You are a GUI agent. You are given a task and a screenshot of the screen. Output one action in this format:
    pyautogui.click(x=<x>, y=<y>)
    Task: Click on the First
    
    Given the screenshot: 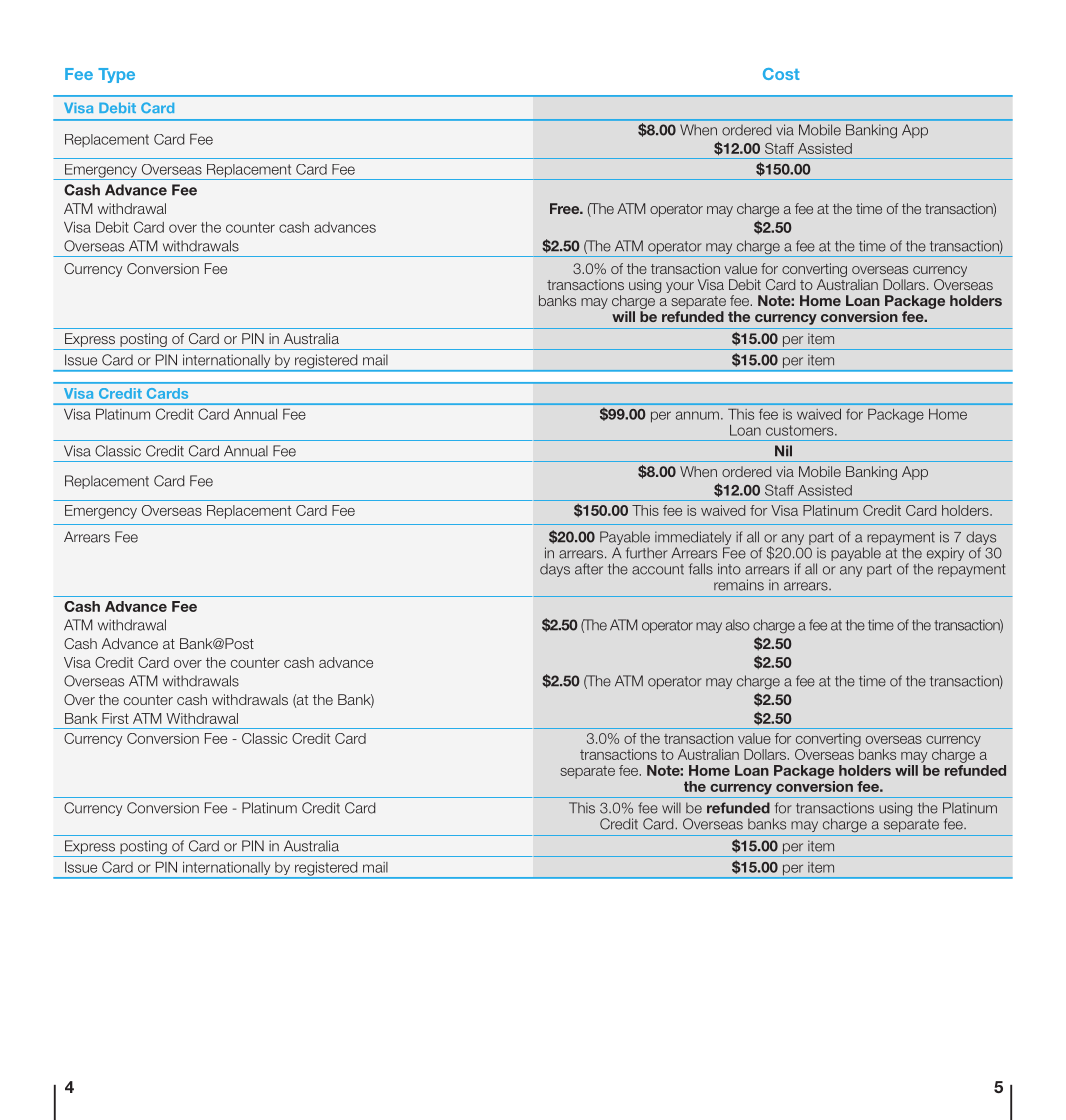 What is the action you would take?
    pyautogui.click(x=115, y=718)
